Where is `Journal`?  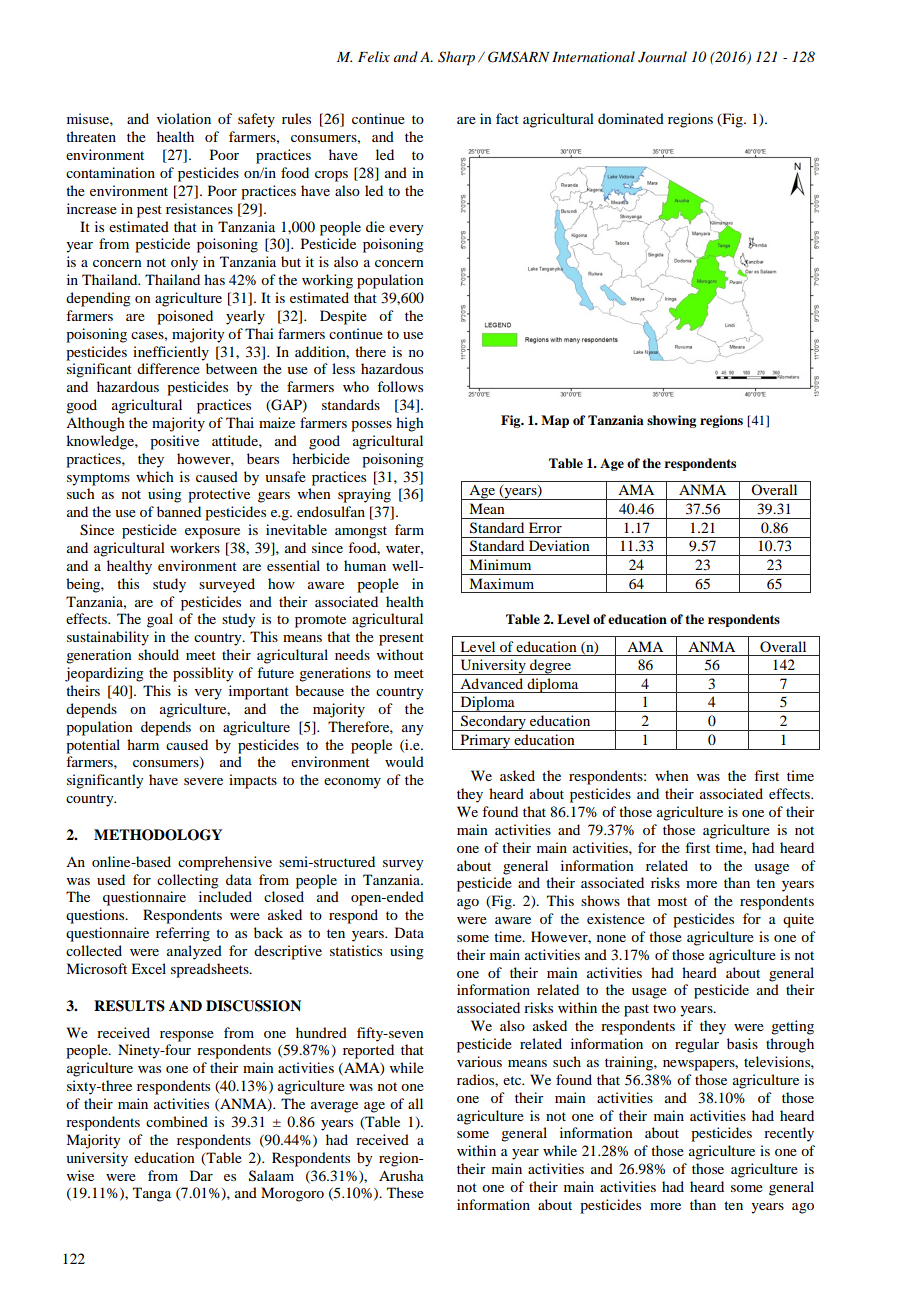
Journal is located at coordinates (662, 57).
